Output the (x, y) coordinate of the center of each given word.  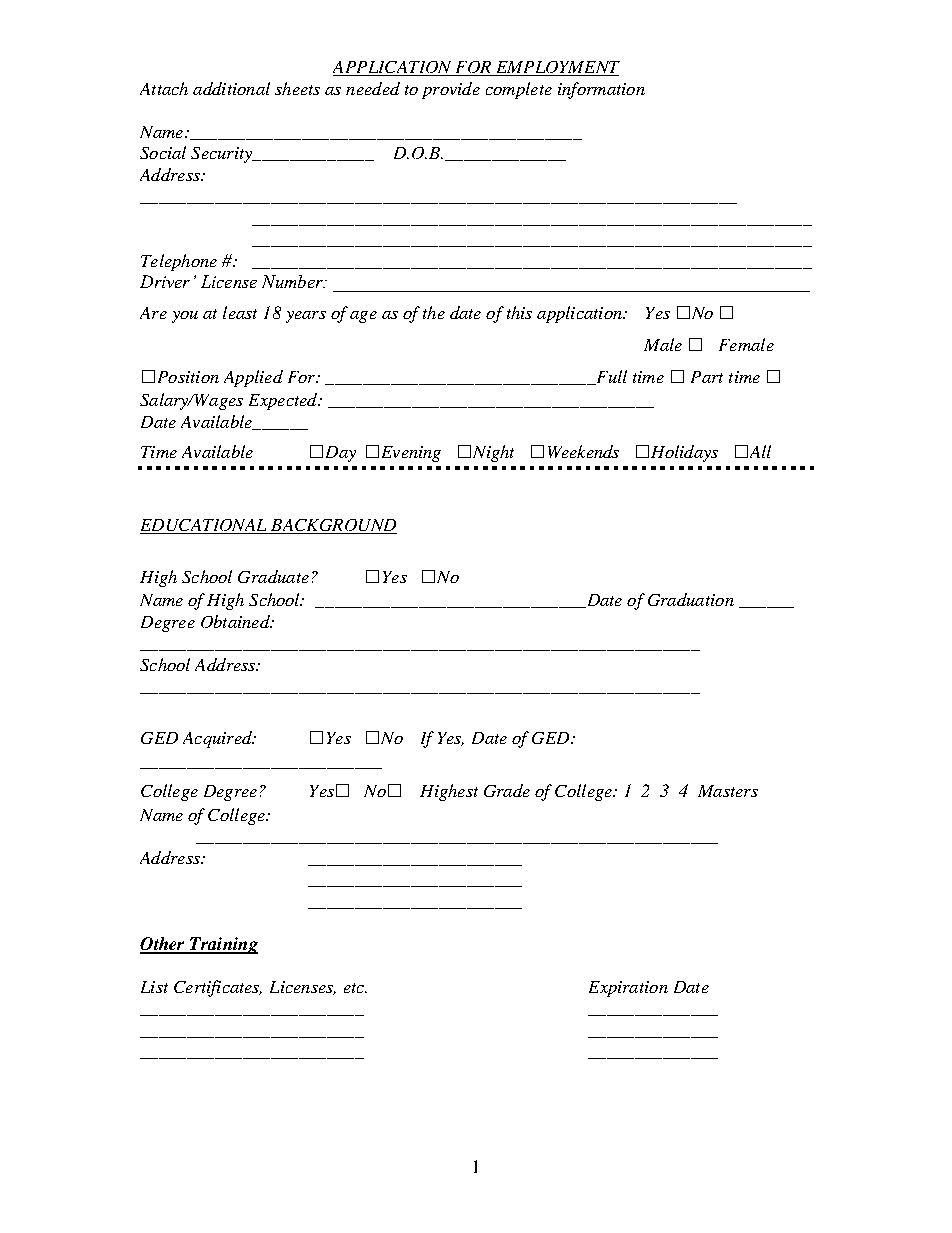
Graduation (691, 599)
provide (451, 90)
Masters (728, 791)
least (240, 312)
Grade (507, 790)
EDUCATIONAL (204, 526)
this (519, 312)
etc (355, 988)
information (601, 90)
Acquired (218, 739)
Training (223, 945)
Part (707, 377)
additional (231, 88)
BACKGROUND (333, 526)
